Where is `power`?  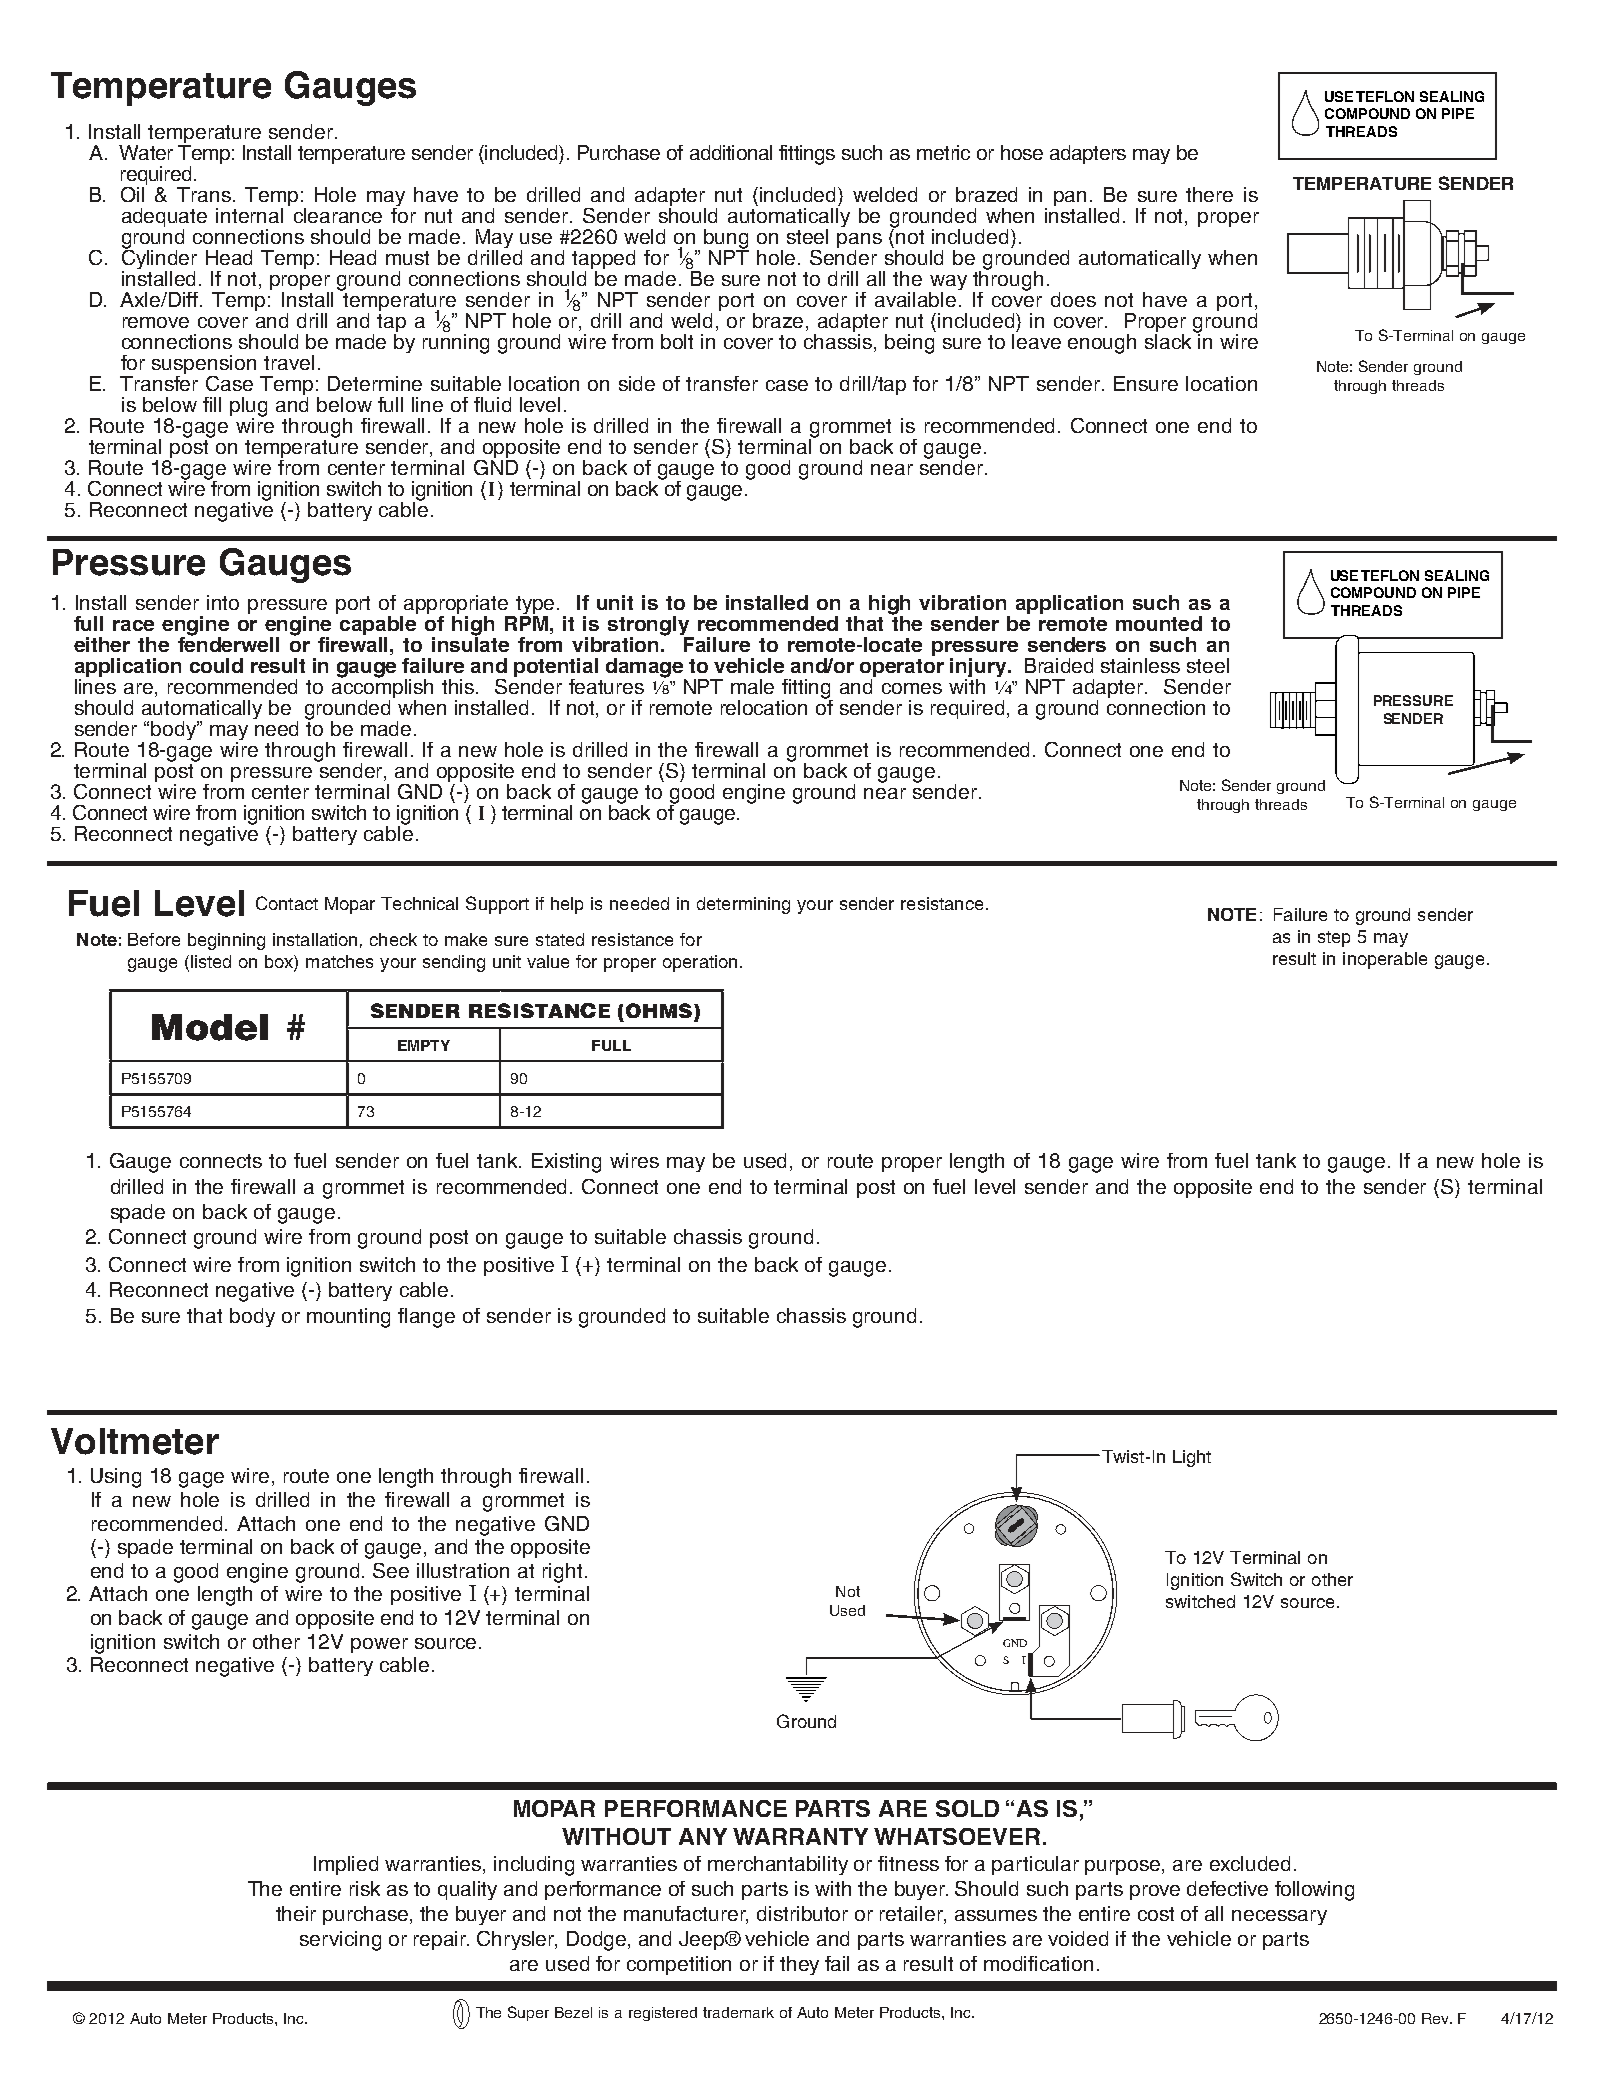 power is located at coordinates (379, 1645).
